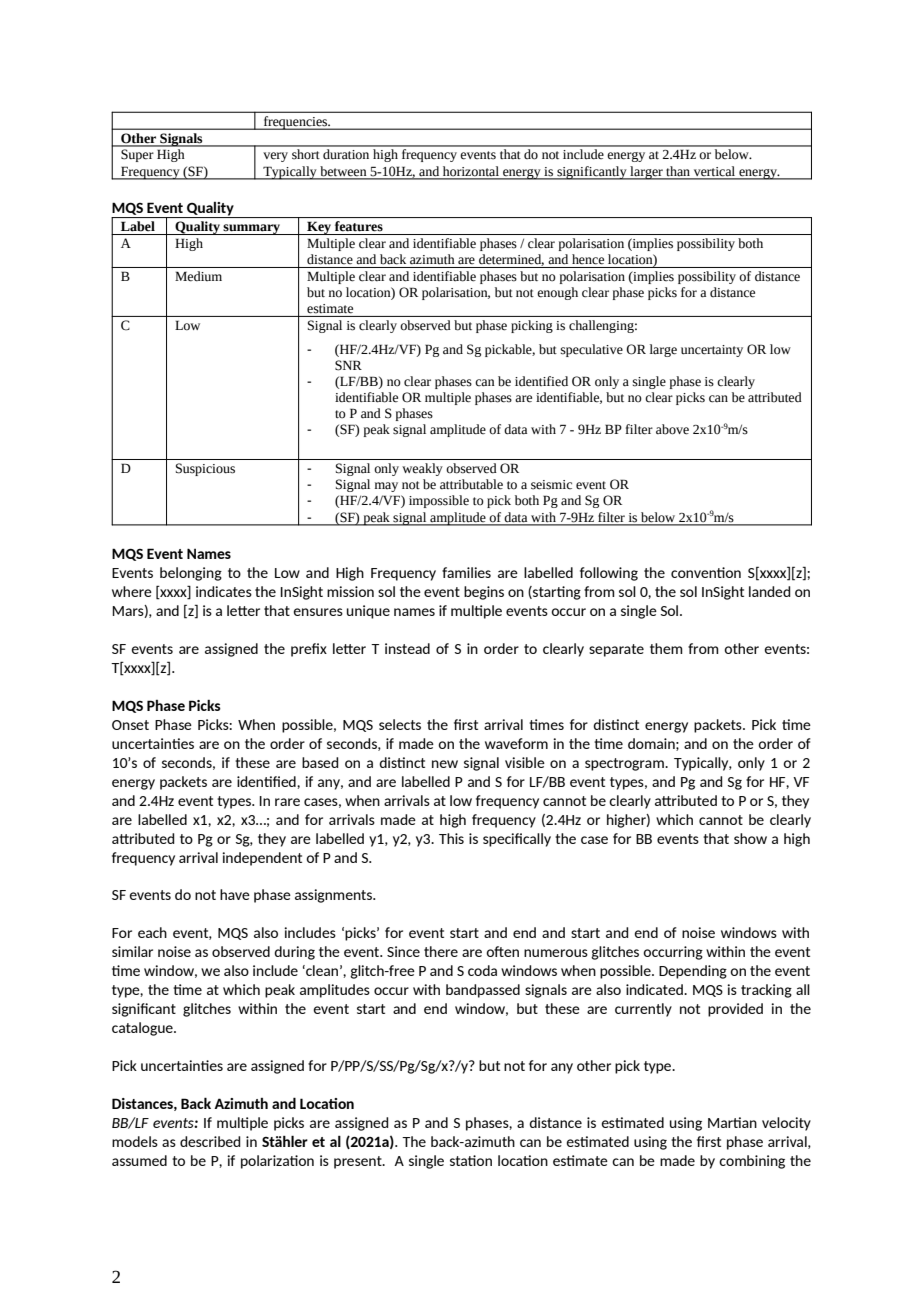 The width and height of the screenshot is (924, 1308). Describe the element at coordinates (210, 1141) in the screenshot. I see `described` at that location.
